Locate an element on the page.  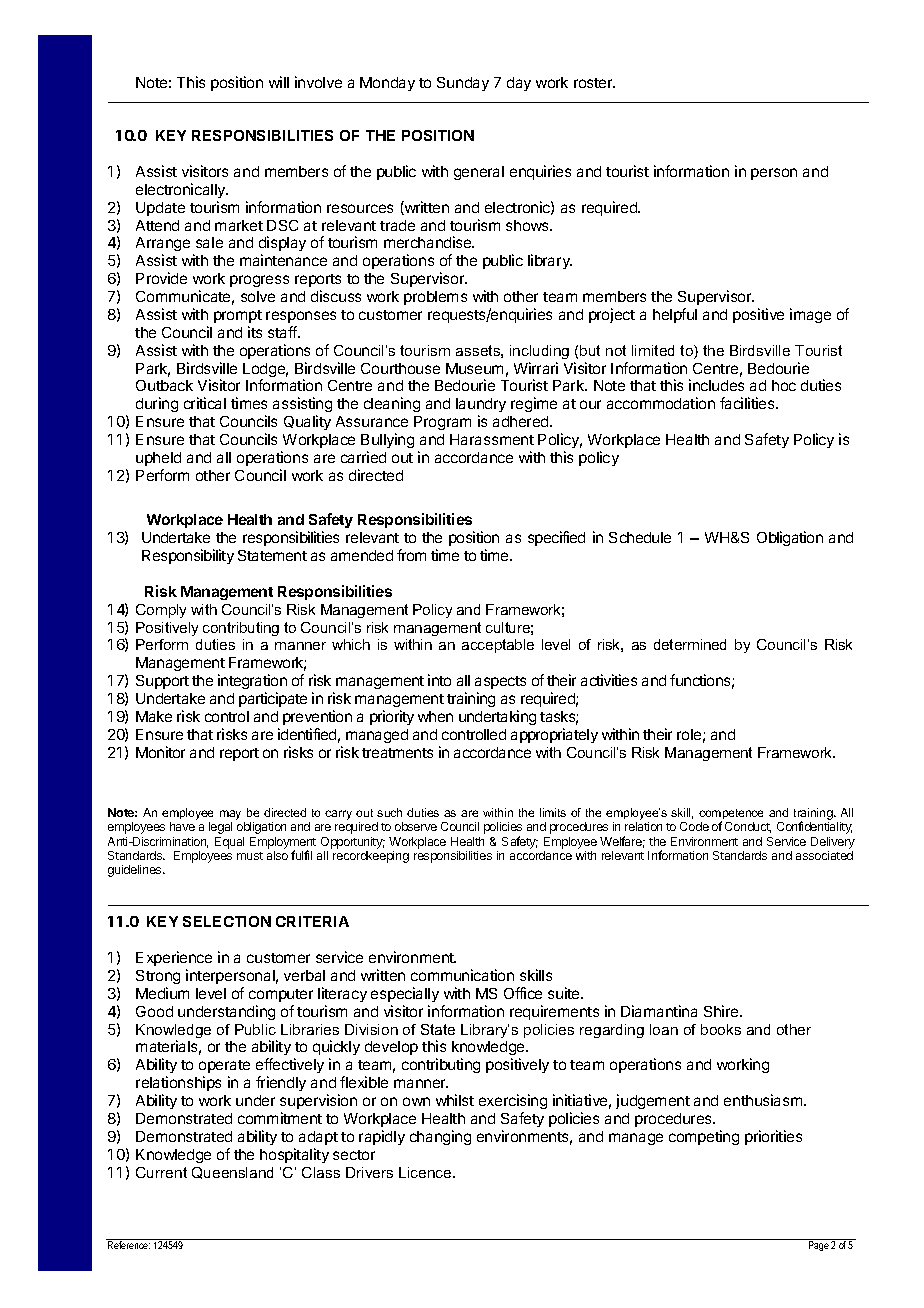
observe is located at coordinates (416, 826).
